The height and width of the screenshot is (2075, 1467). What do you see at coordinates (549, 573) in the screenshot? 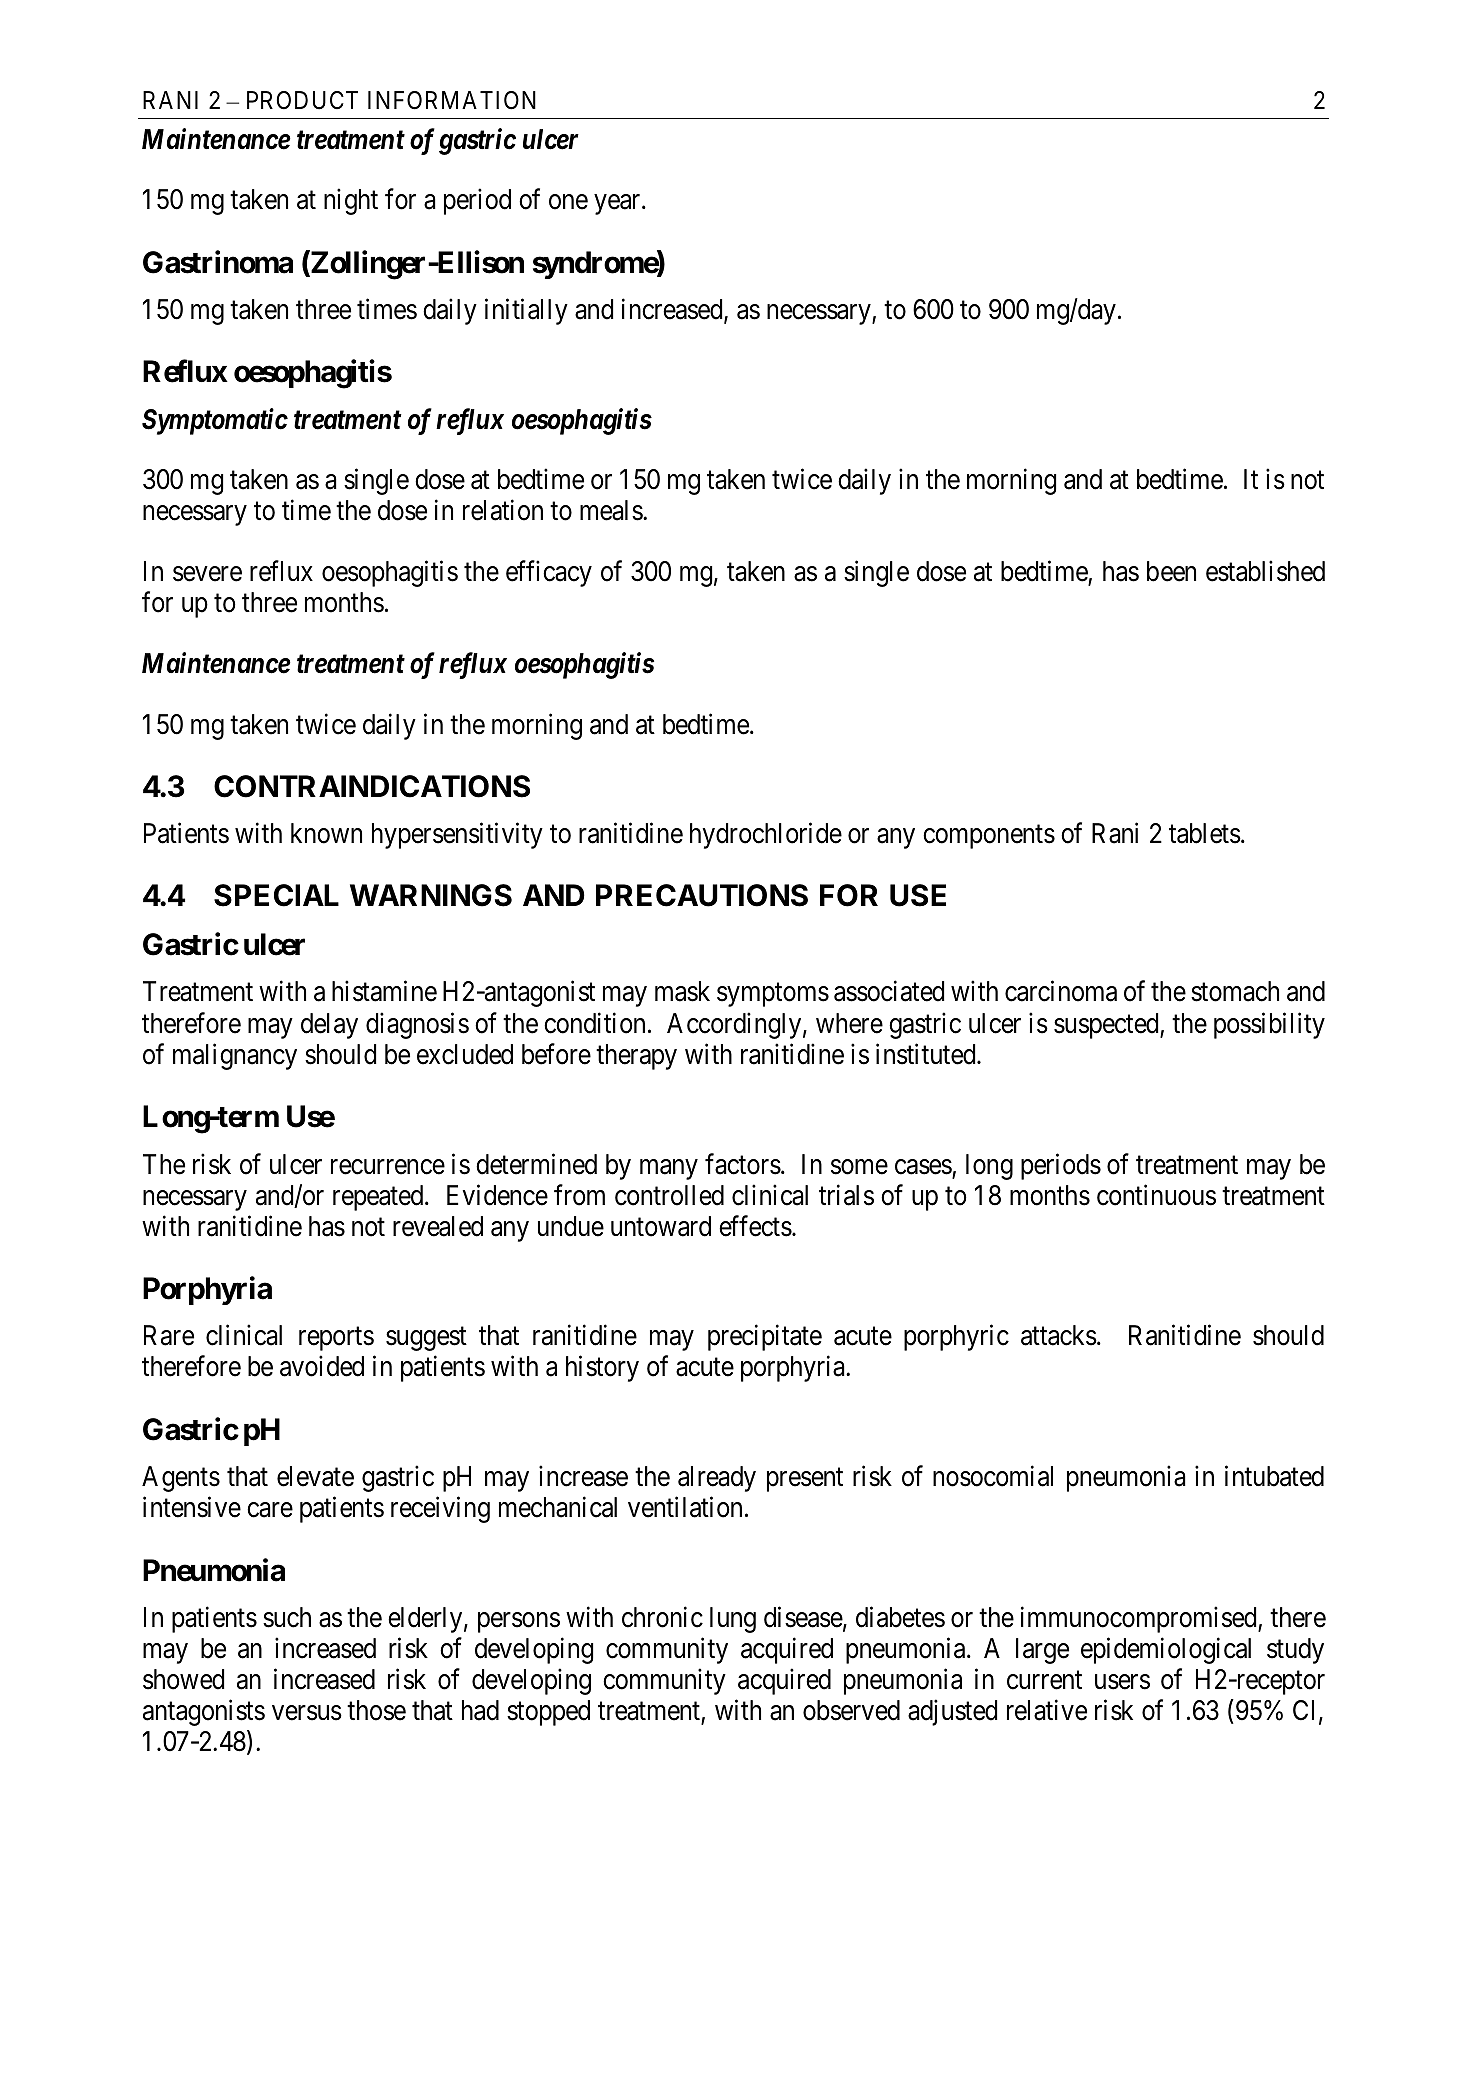
I see `efficacy` at bounding box center [549, 573].
